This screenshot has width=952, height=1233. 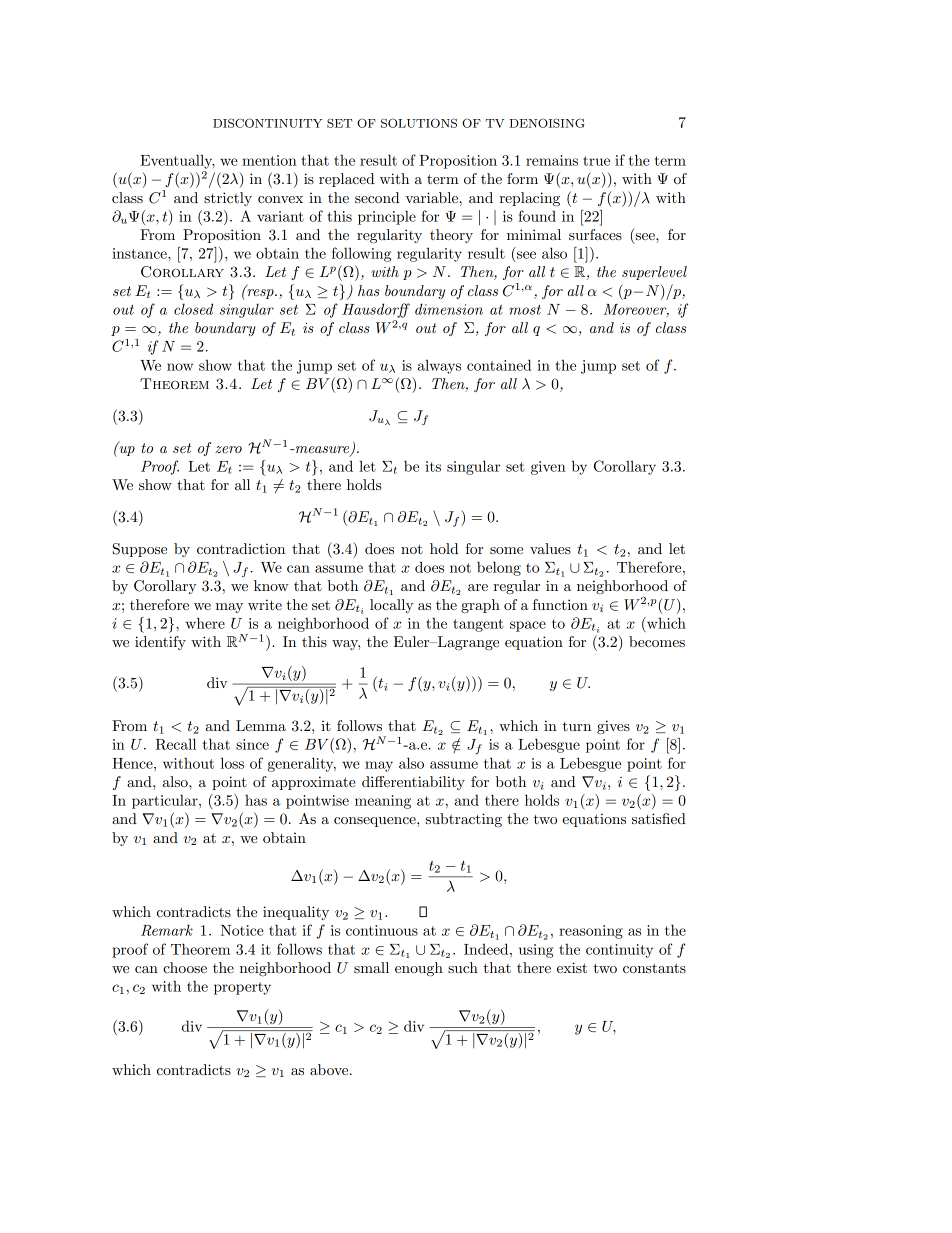 I want to click on consequence, so click(x=376, y=822).
